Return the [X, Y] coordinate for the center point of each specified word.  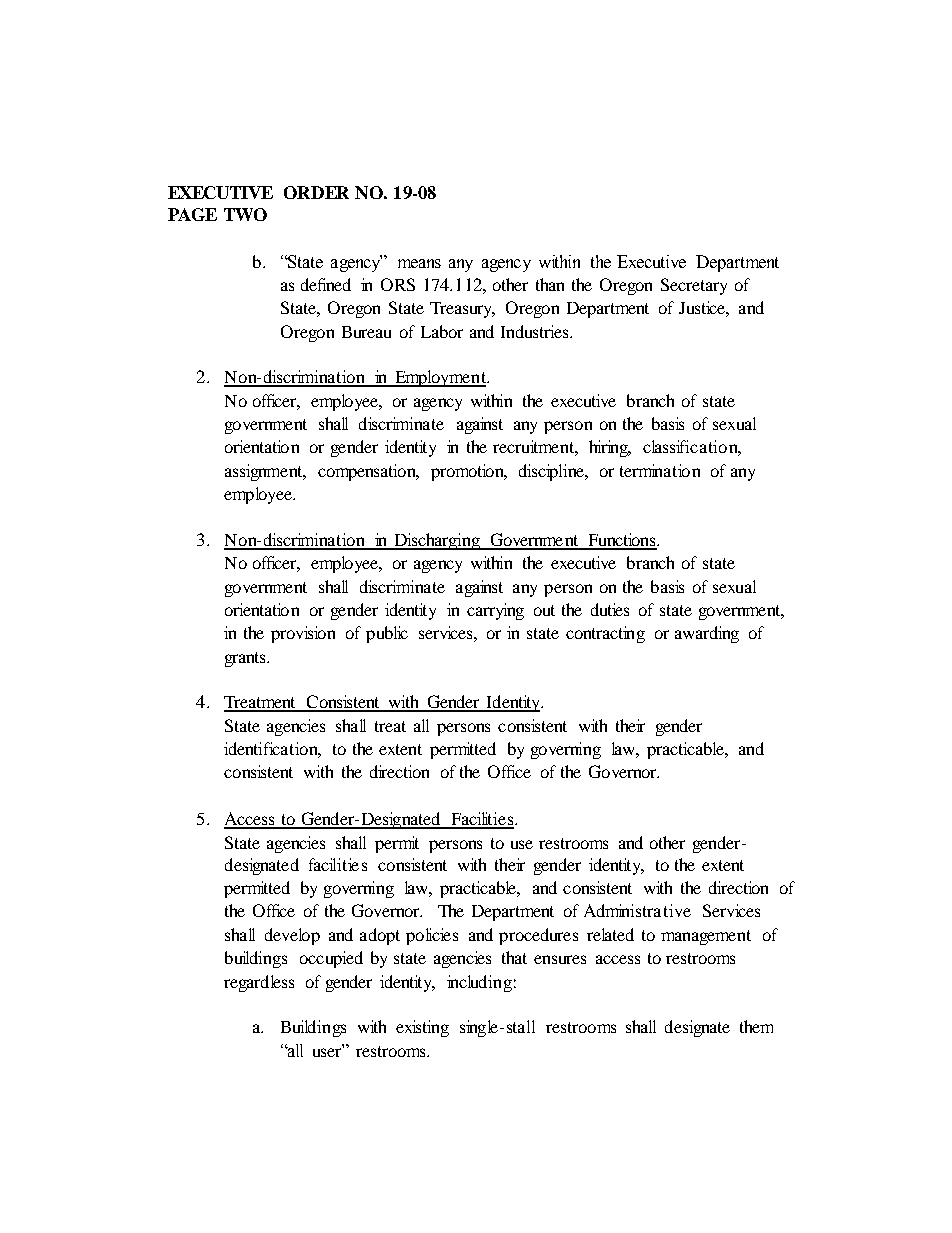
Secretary [694, 286]
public [387, 634]
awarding [707, 634]
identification [272, 750]
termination [660, 470]
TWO [245, 214]
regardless [259, 983]
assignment [265, 472]
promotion [468, 472]
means [419, 263]
